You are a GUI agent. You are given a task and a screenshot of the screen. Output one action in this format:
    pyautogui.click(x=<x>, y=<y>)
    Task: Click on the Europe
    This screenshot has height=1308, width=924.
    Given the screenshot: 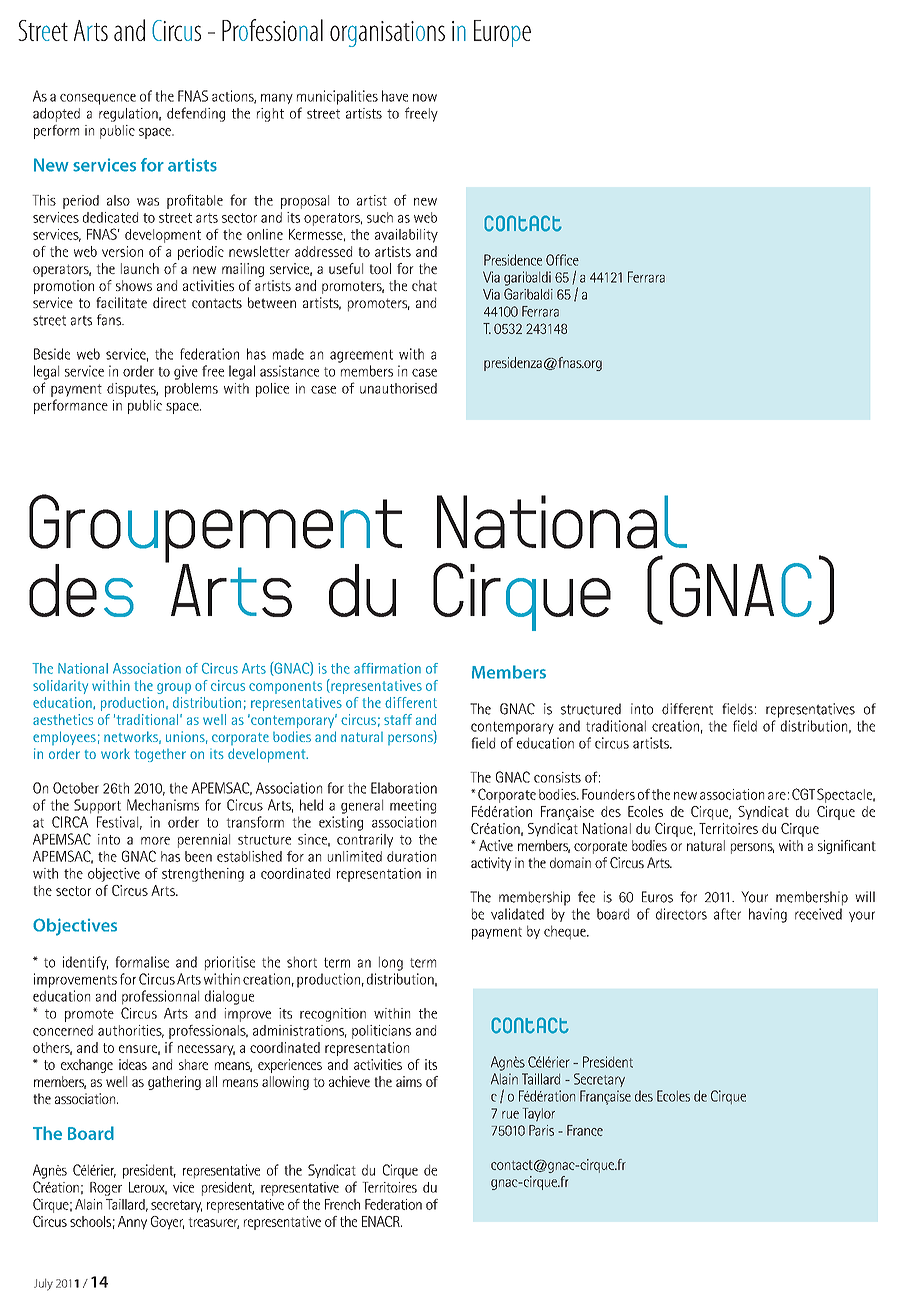 What is the action you would take?
    pyautogui.click(x=502, y=33)
